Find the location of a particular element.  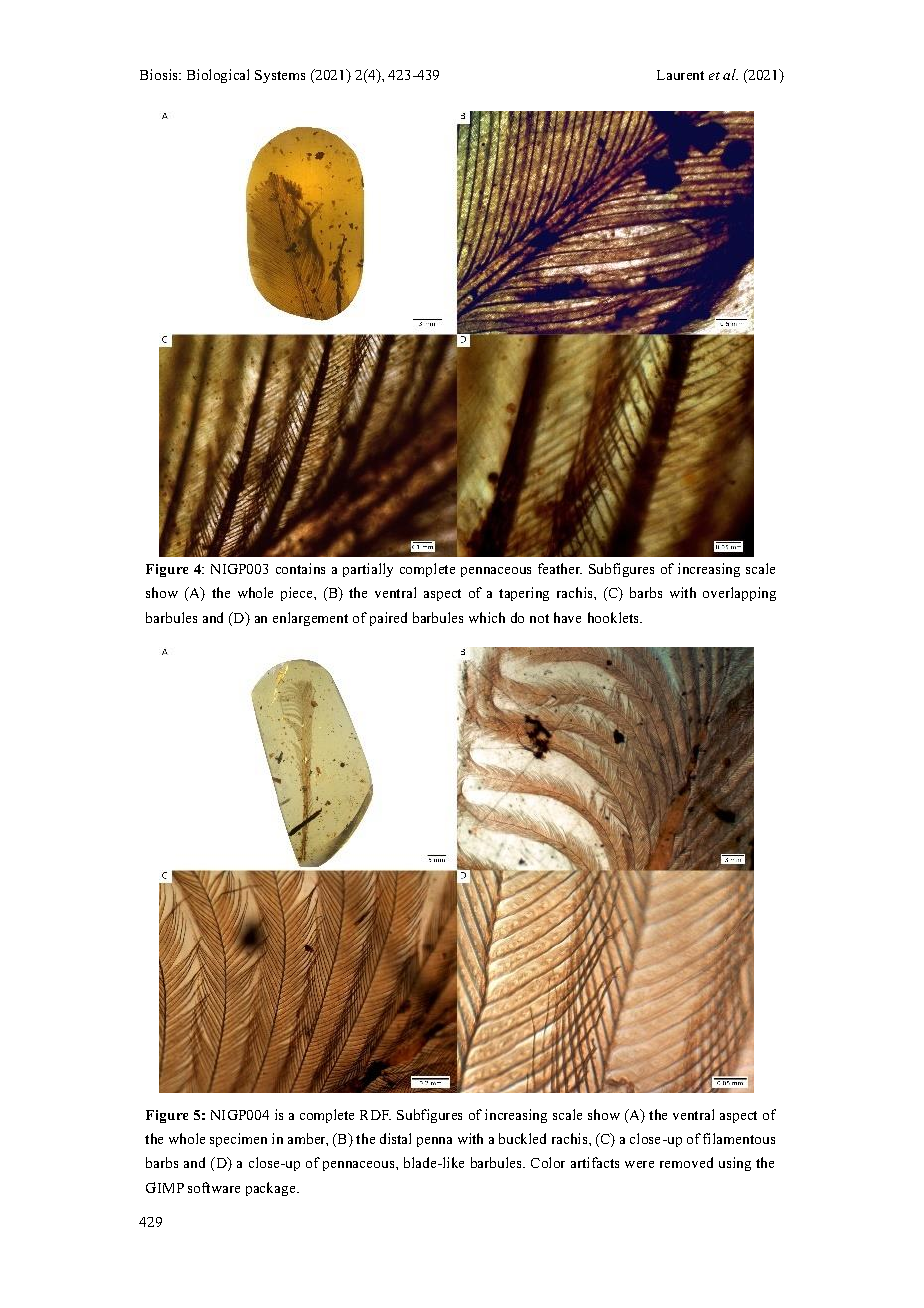

filamentous is located at coordinates (739, 1138).
